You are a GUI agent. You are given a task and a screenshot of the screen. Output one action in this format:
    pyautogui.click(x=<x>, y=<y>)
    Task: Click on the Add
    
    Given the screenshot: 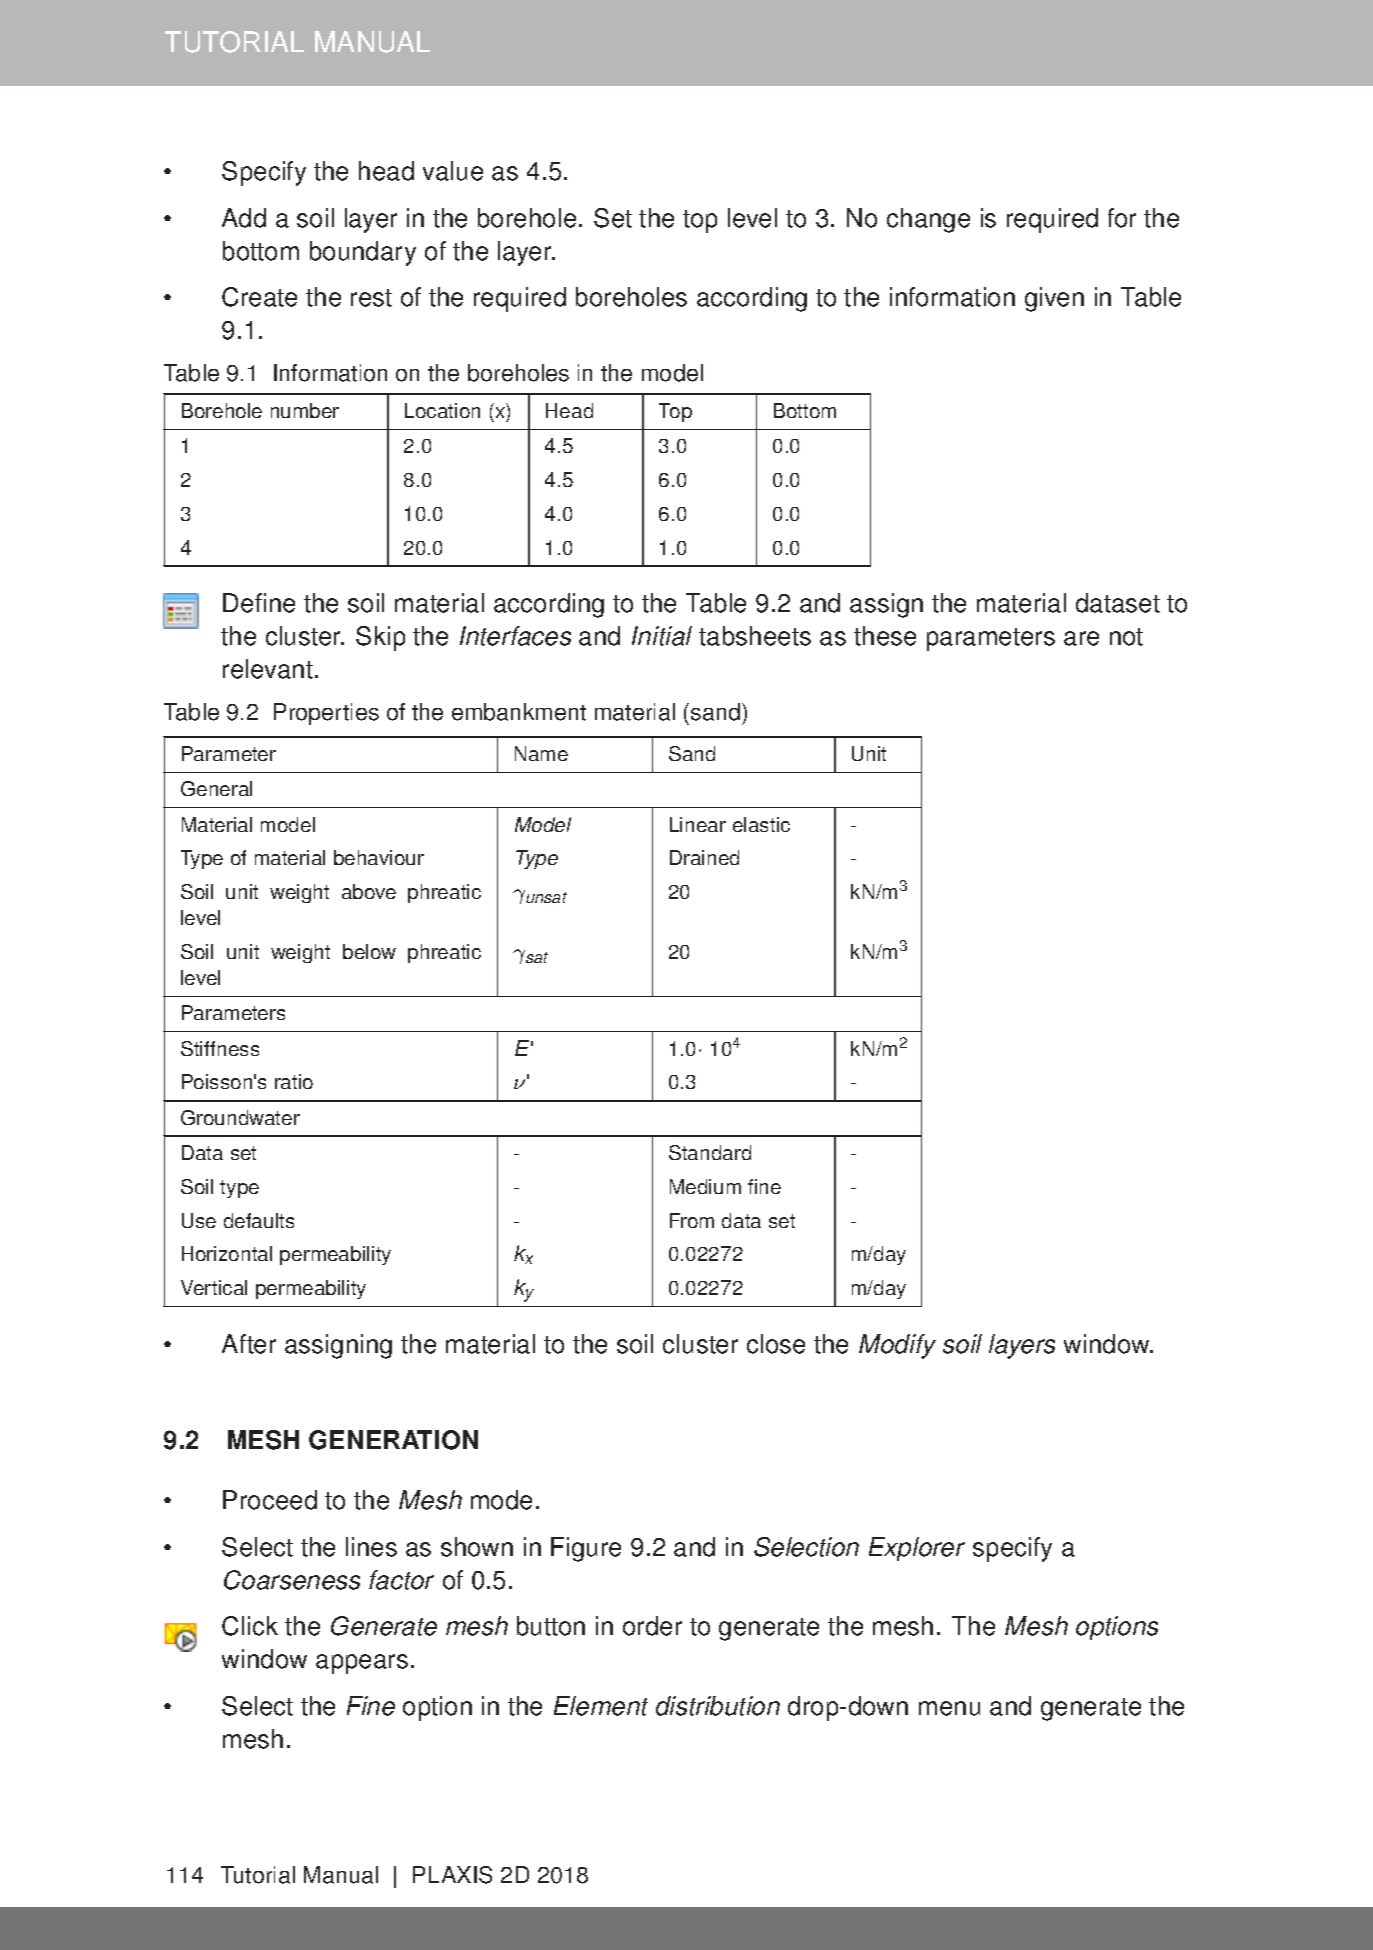 What is the action you would take?
    pyautogui.click(x=244, y=218)
